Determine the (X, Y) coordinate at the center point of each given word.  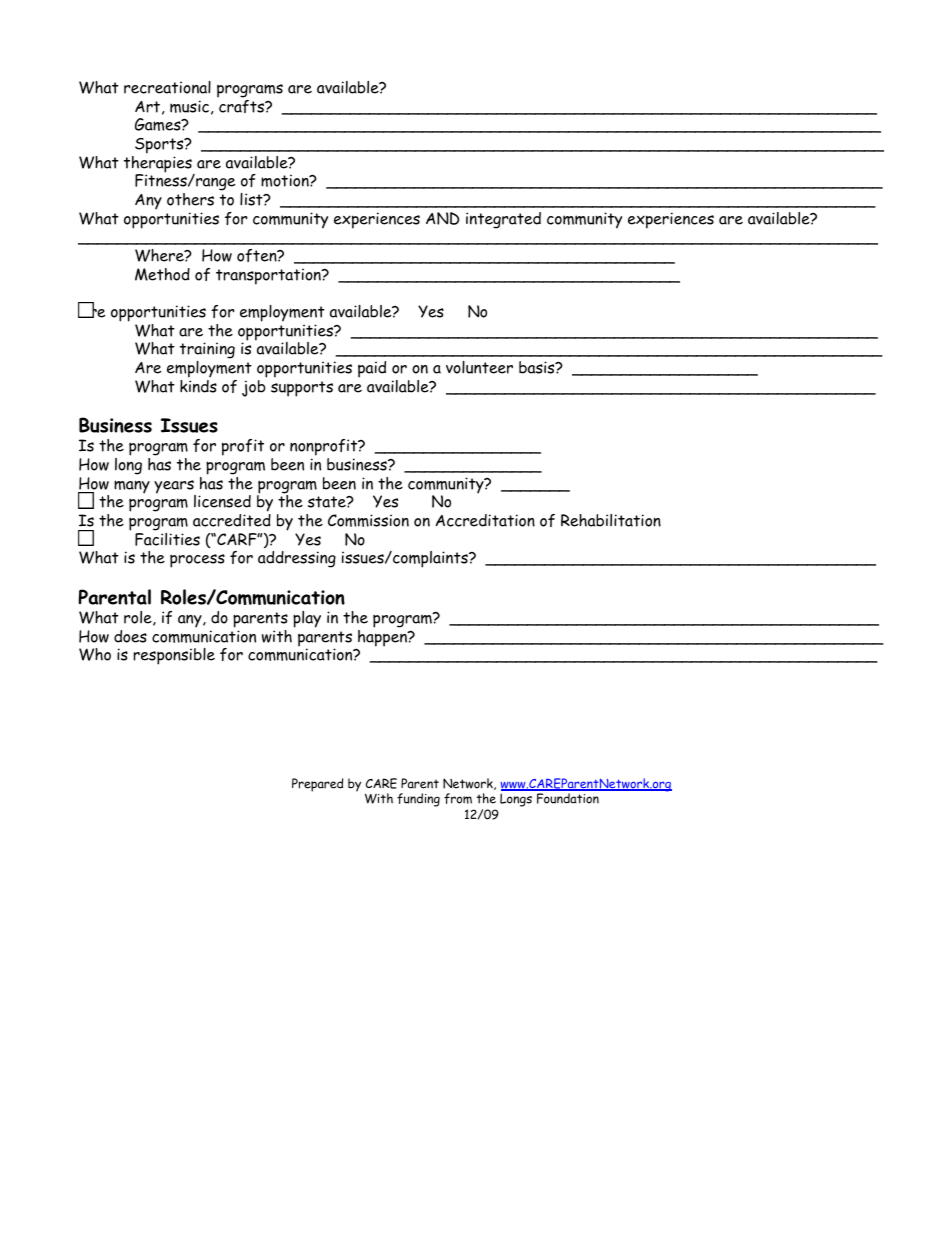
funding (418, 800)
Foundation (568, 798)
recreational (167, 87)
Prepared (317, 785)
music (189, 106)
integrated (503, 220)
